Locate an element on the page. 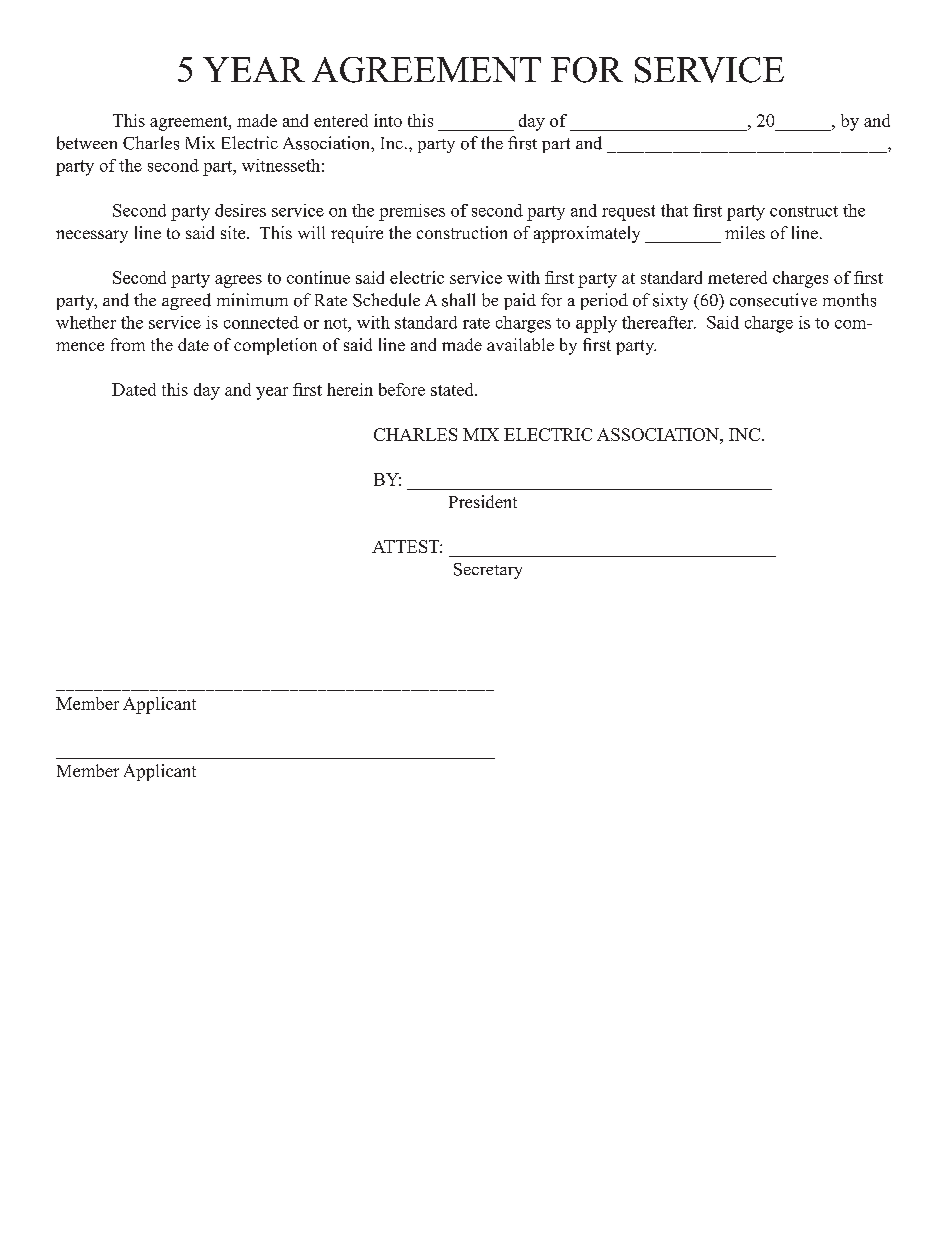 This document has width=952, height=1233. metered is located at coordinates (737, 277).
